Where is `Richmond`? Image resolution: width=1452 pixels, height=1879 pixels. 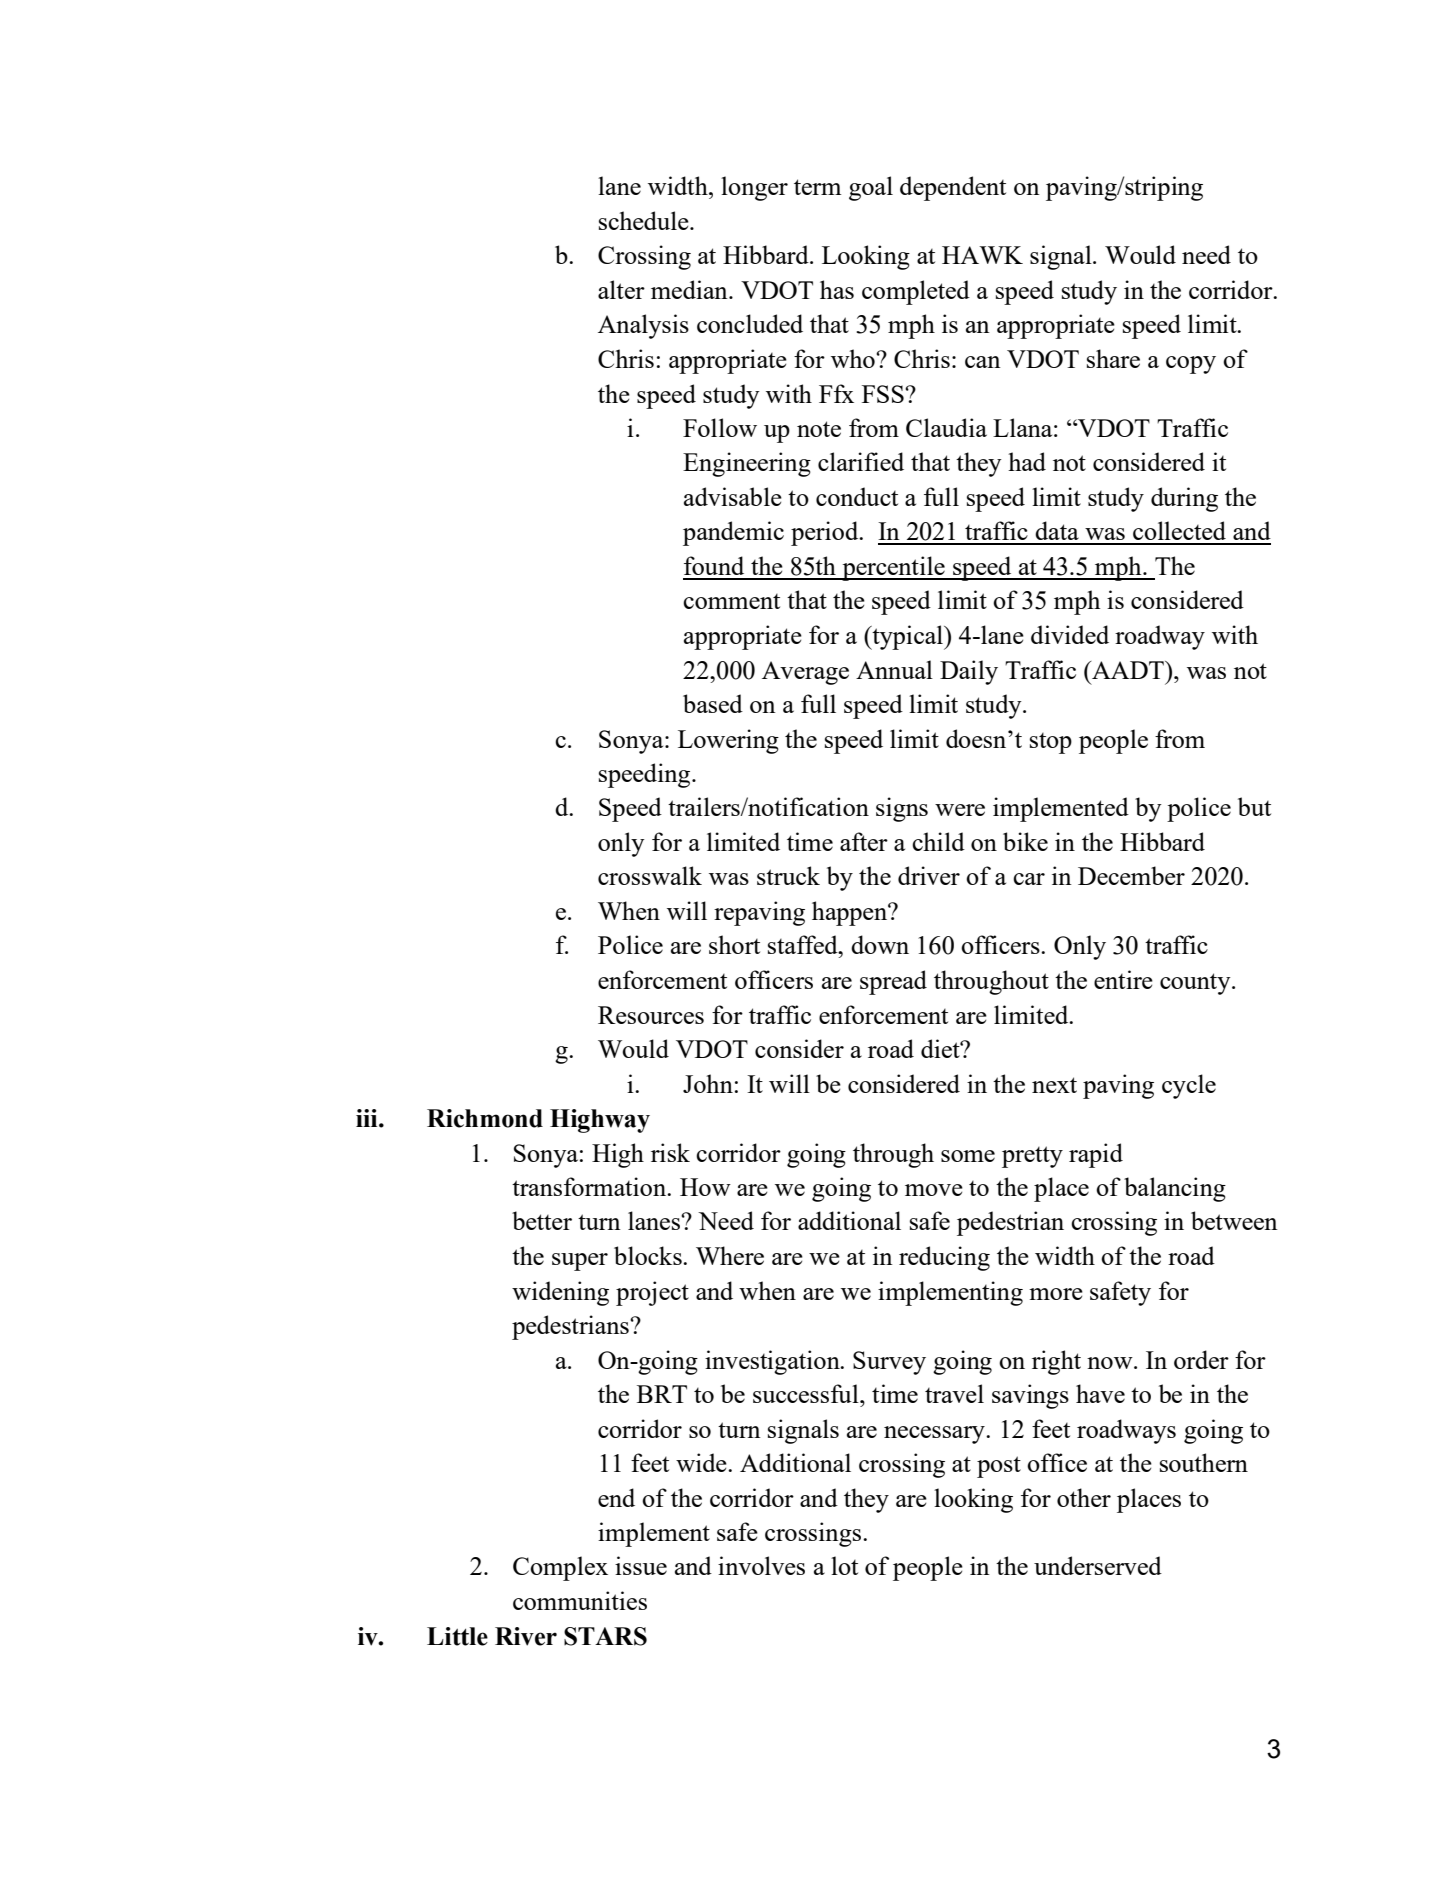 Richmond is located at coordinates (485, 1118).
